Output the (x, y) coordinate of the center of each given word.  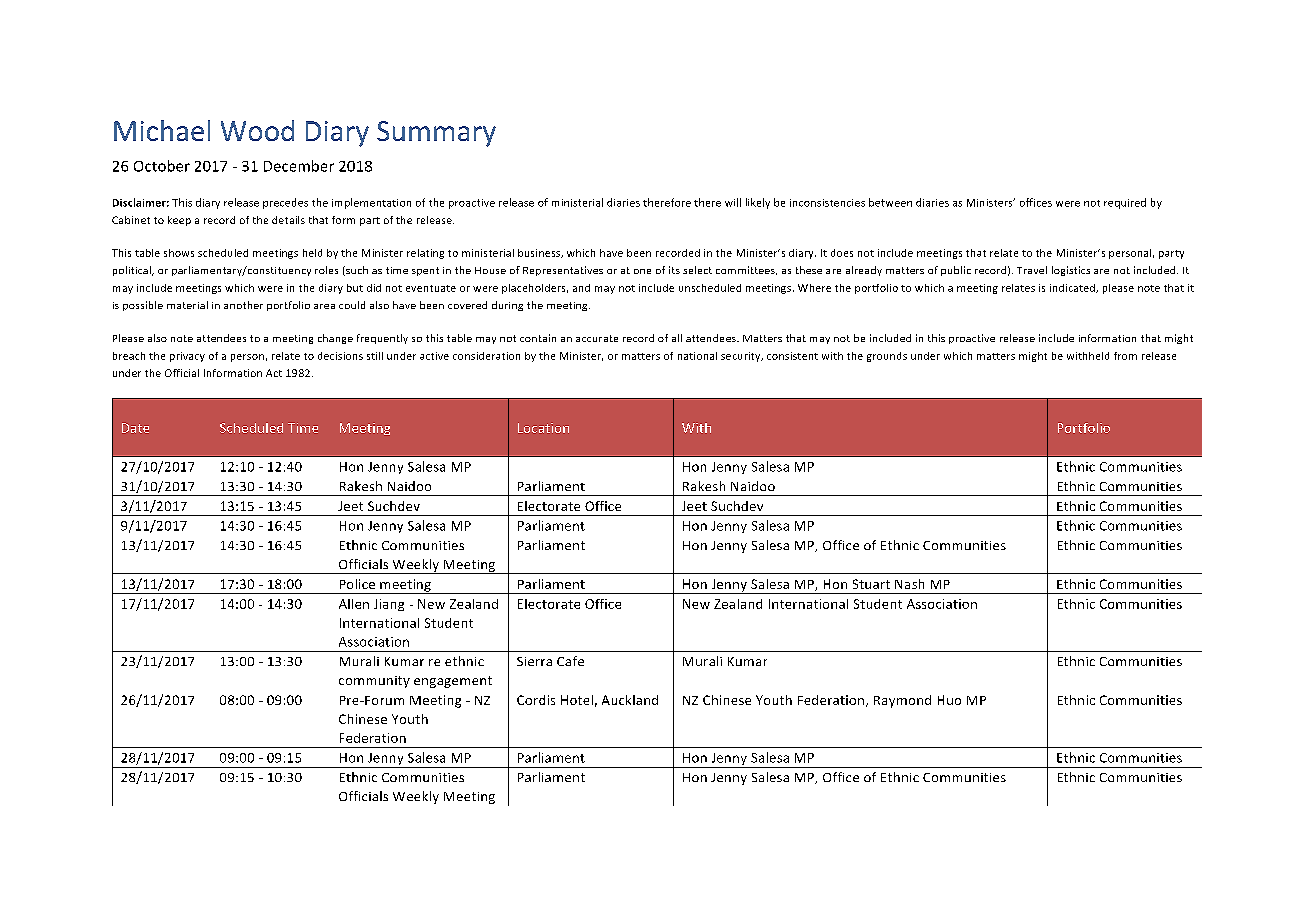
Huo (949, 700)
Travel (1032, 270)
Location (543, 428)
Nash (909, 584)
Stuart (871, 584)
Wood (257, 130)
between (890, 202)
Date (135, 428)
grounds (887, 357)
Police (357, 584)
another (243, 305)
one (642, 271)
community (374, 682)
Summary (436, 134)
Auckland (630, 700)
